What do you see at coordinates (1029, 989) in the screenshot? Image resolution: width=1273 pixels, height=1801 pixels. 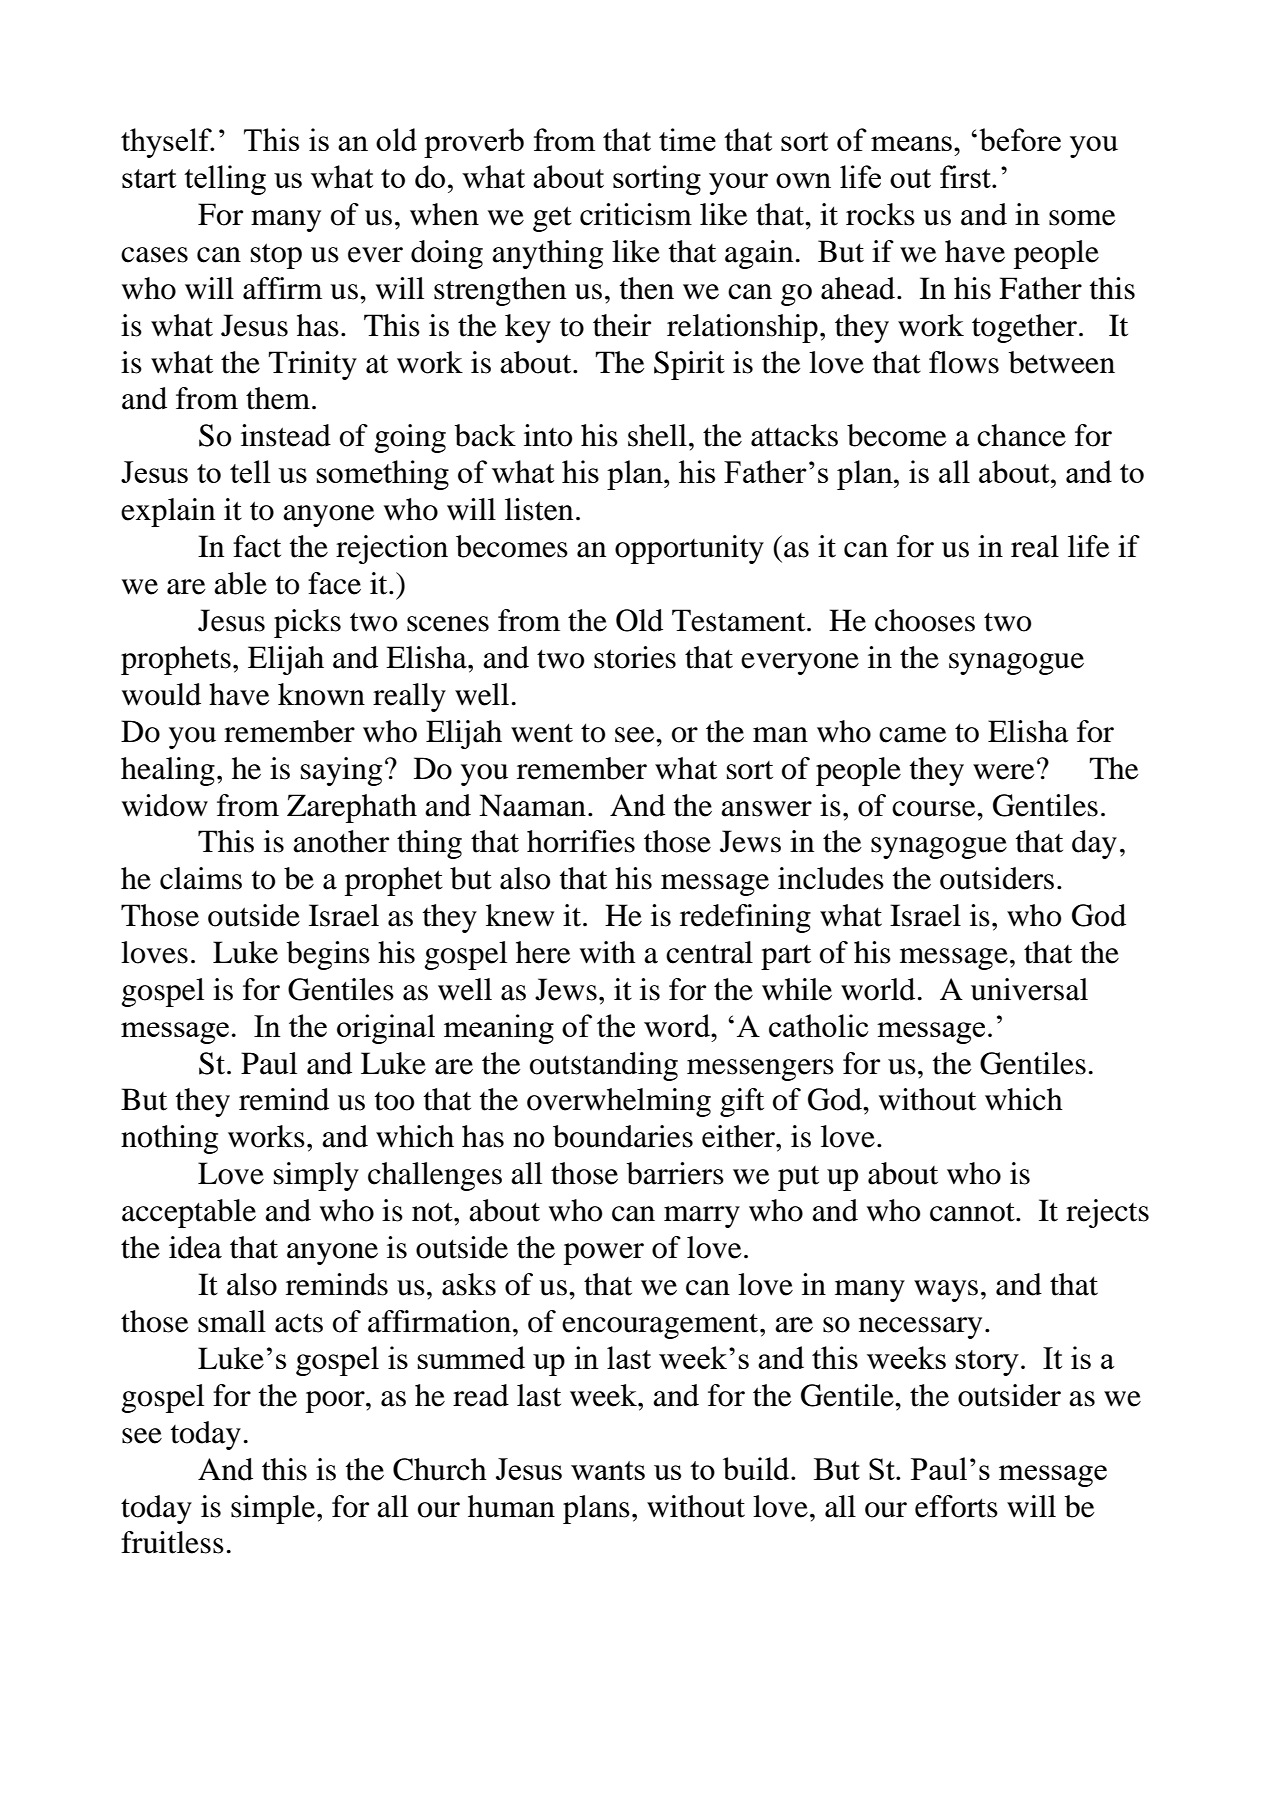 I see `universal` at bounding box center [1029, 989].
